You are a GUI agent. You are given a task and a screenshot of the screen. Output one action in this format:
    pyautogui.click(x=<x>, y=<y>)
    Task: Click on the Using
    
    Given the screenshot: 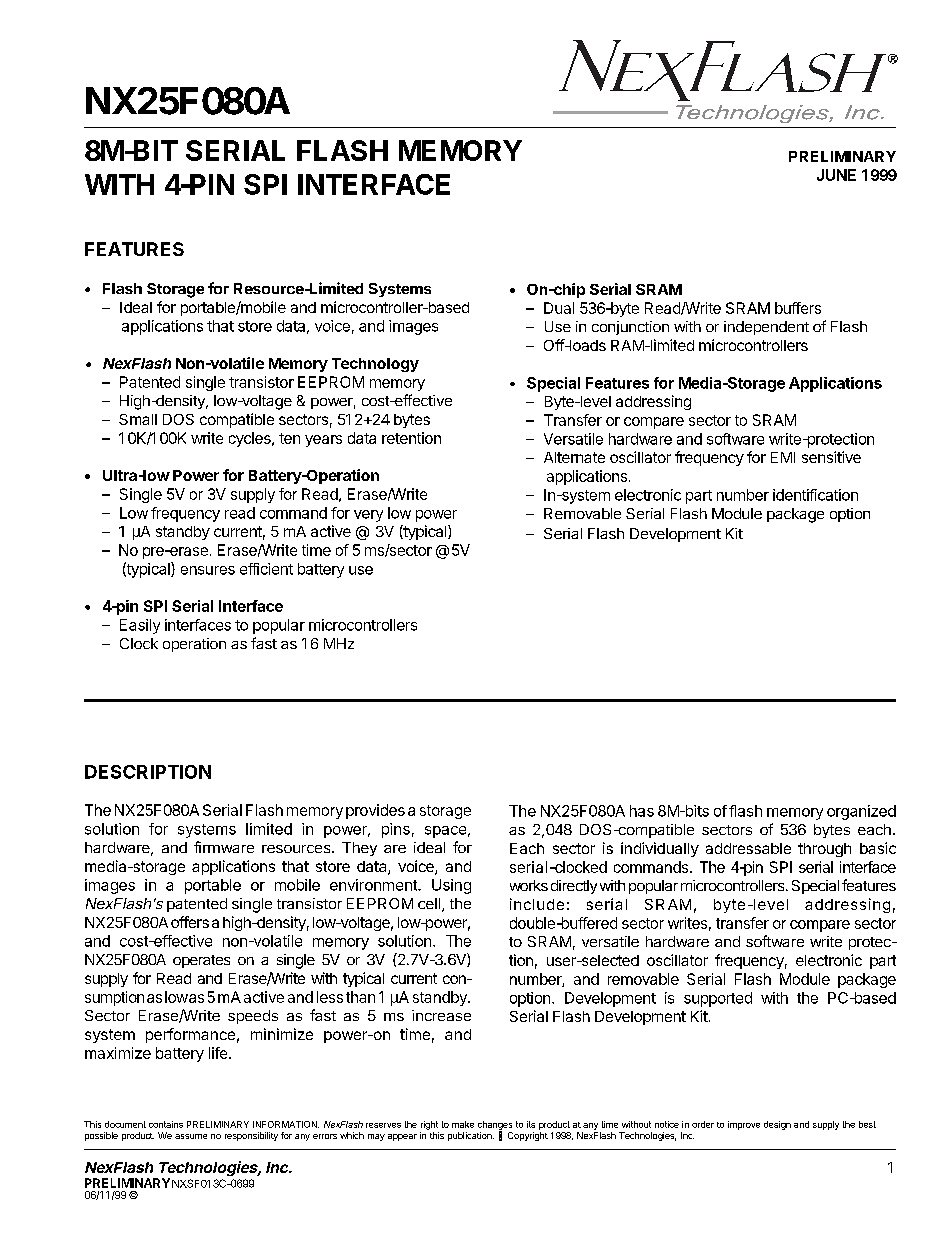 What is the action you would take?
    pyautogui.click(x=451, y=886)
